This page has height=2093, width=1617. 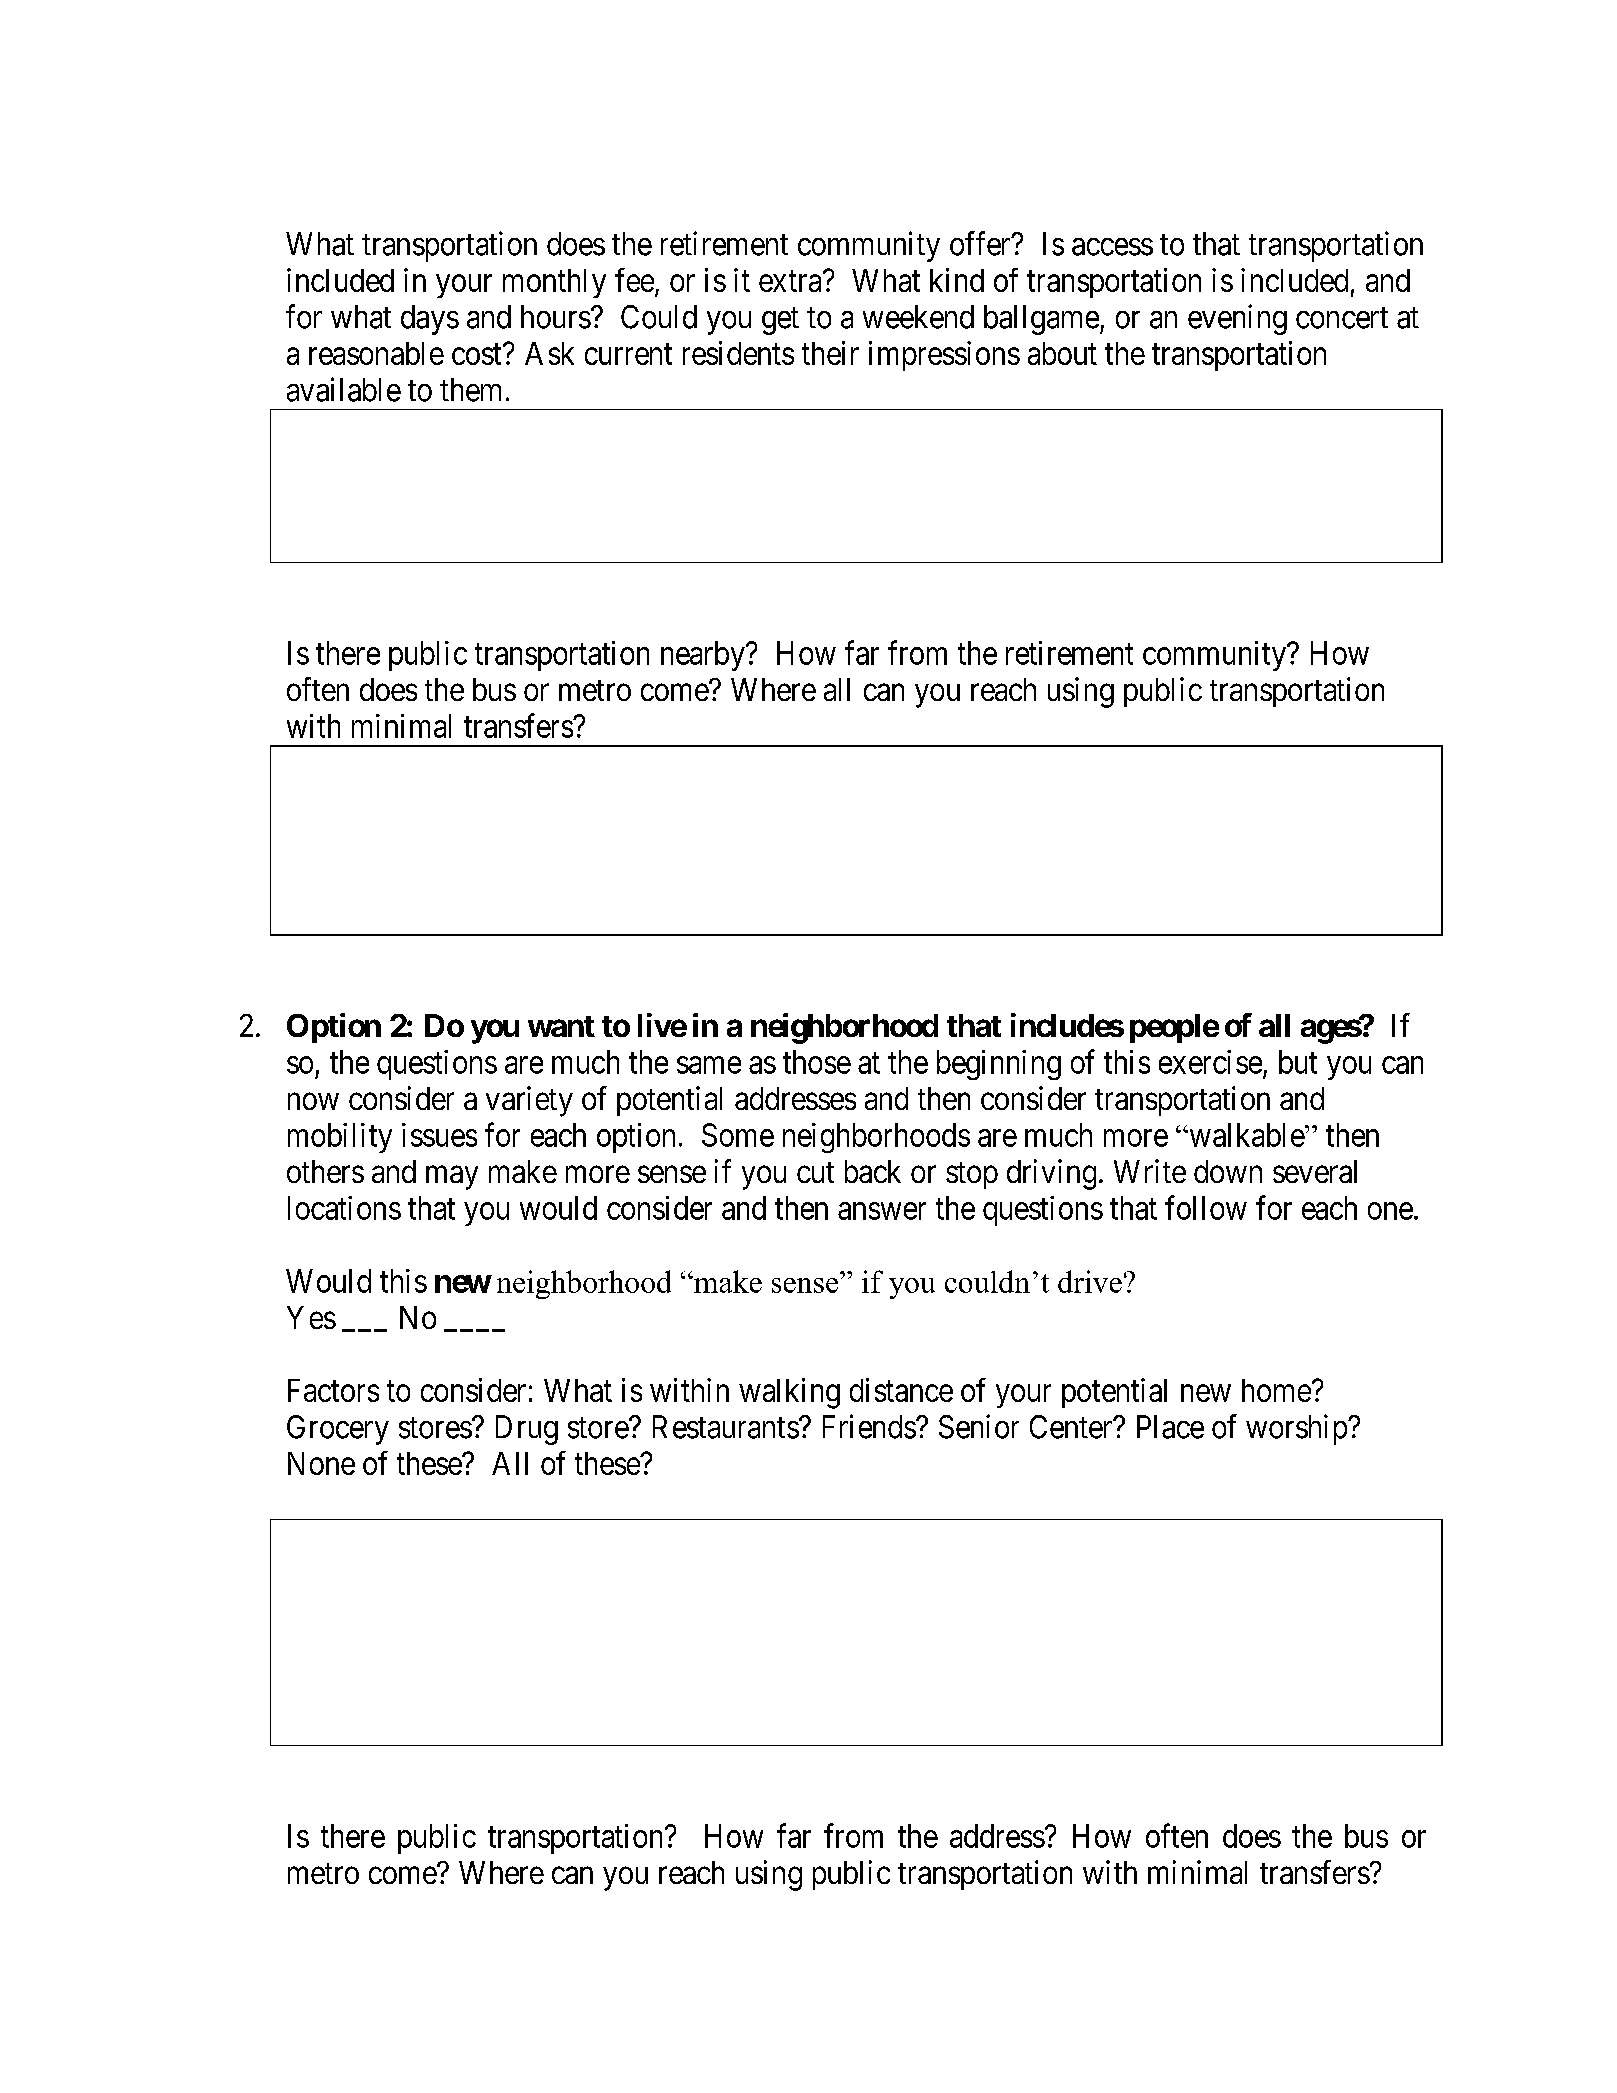 I want to click on exercise, so click(x=1210, y=1062).
